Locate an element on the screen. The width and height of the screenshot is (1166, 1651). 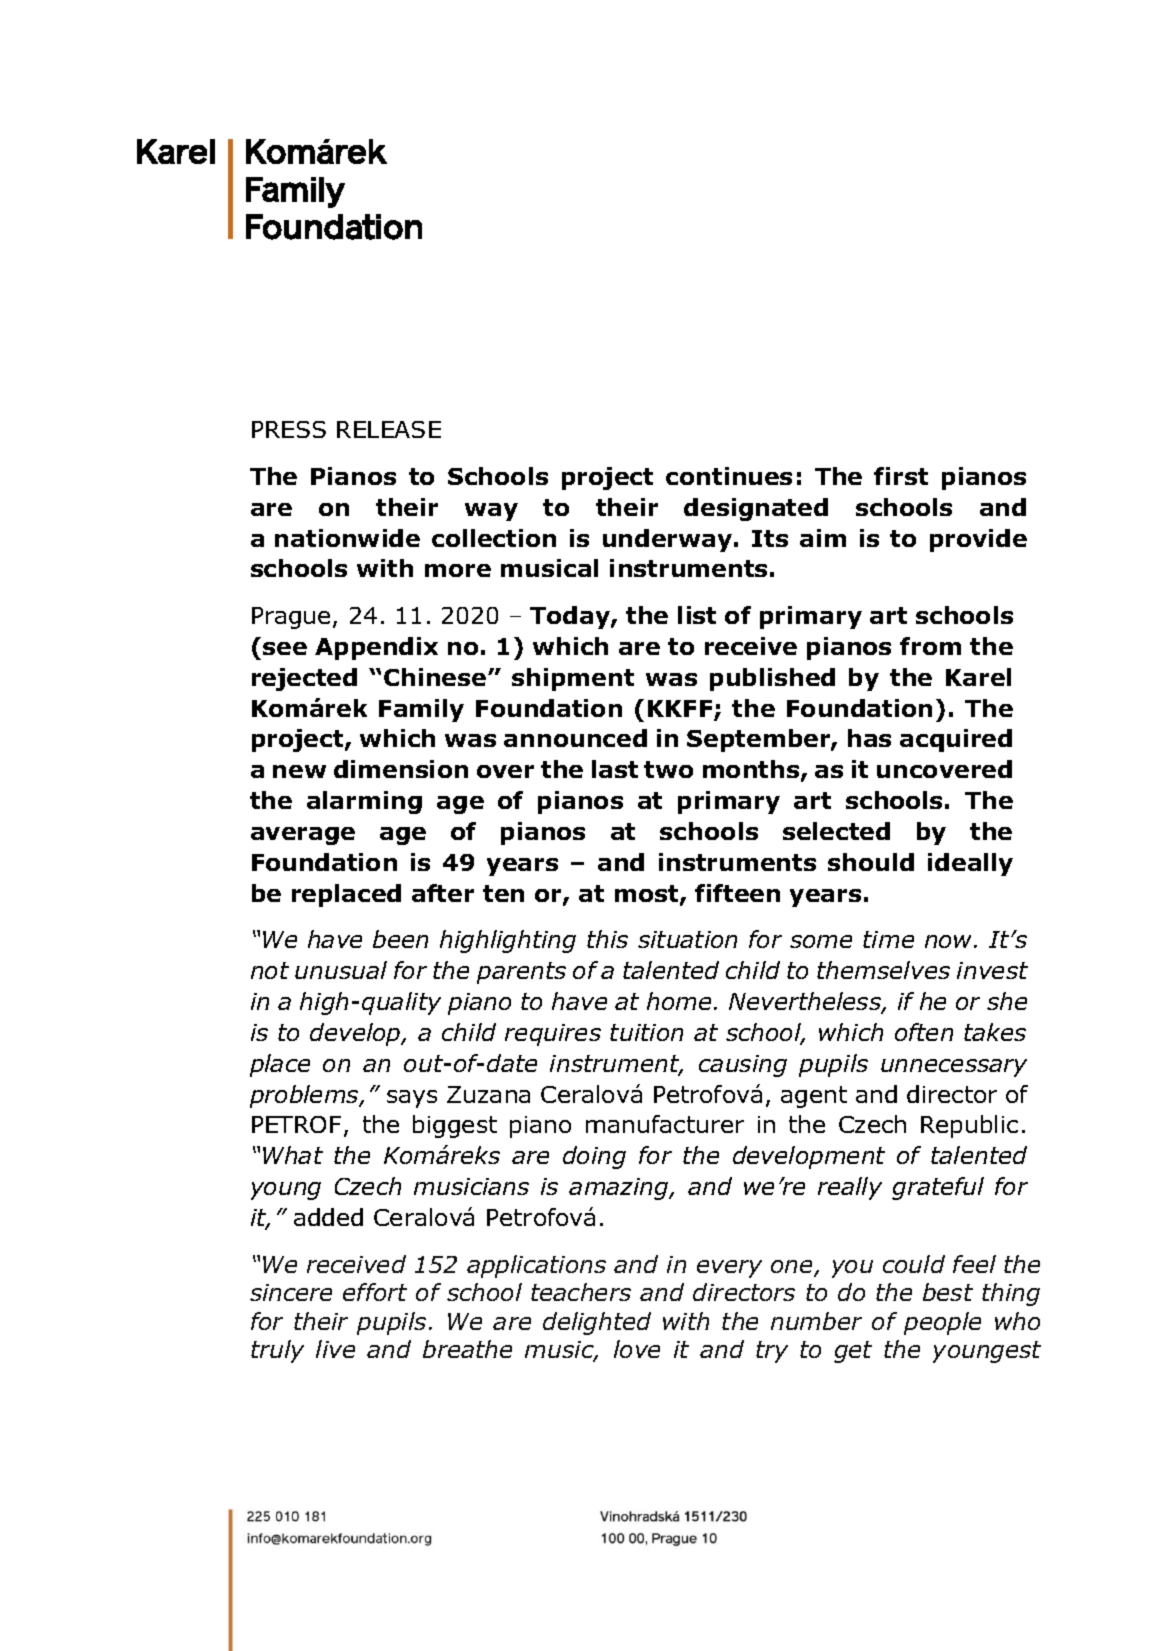
love is located at coordinates (637, 1349).
